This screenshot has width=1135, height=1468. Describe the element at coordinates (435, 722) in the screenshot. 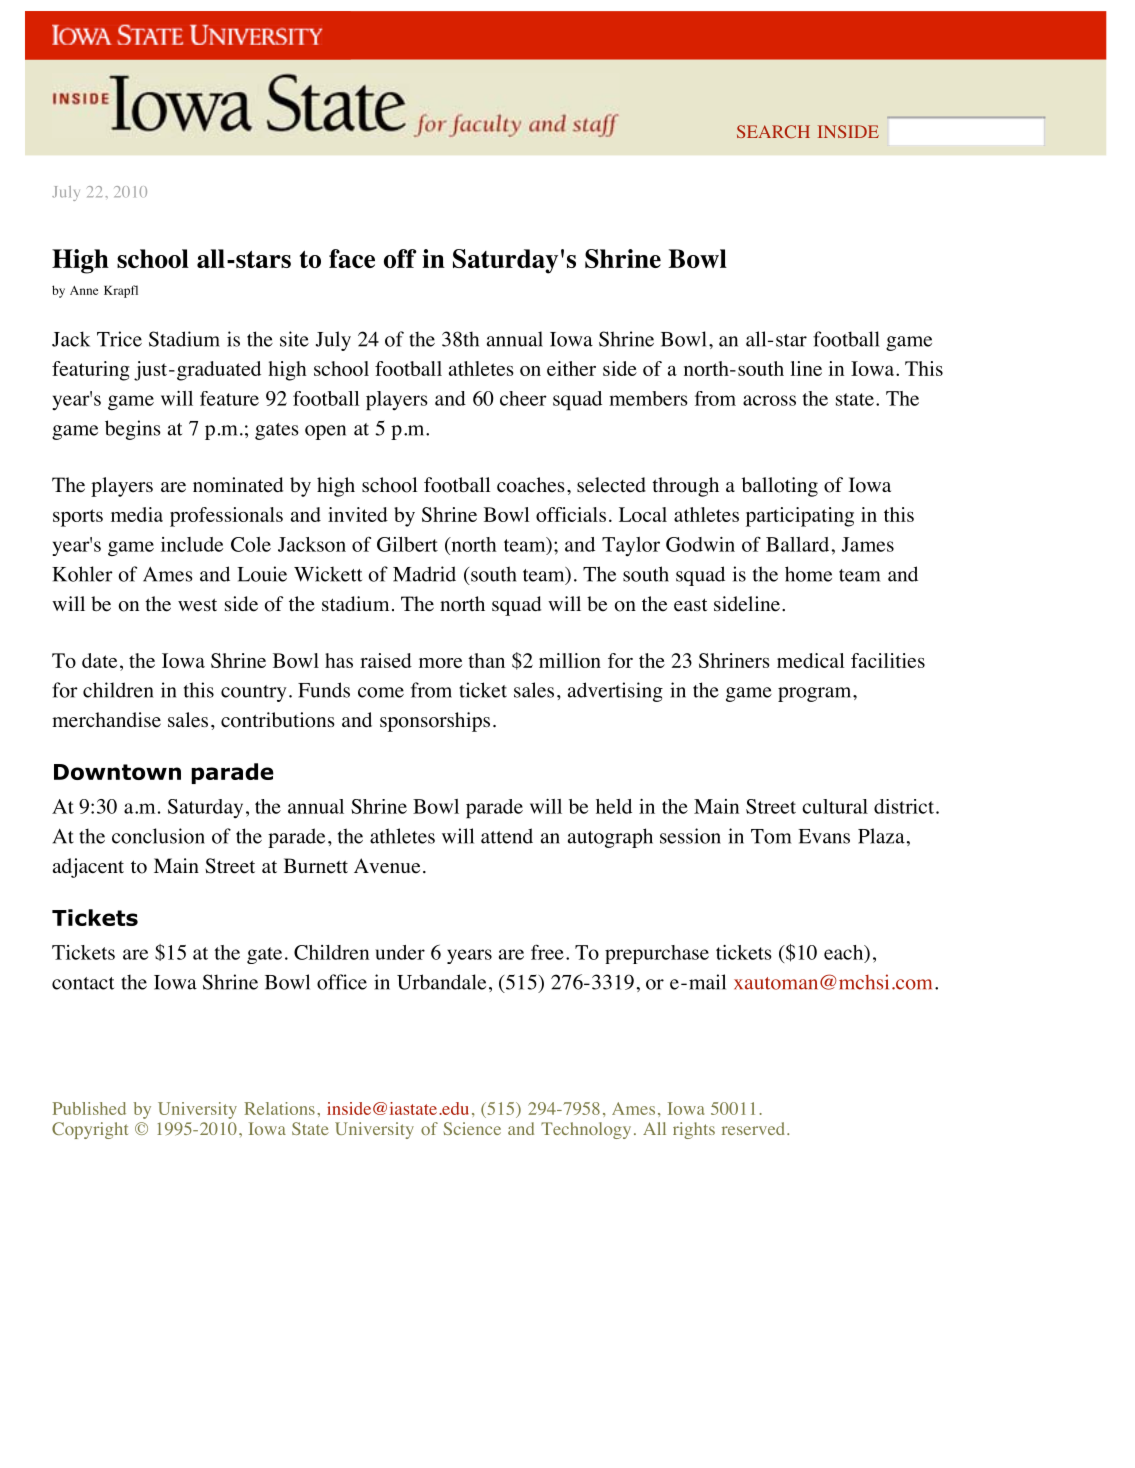

I see `sponsorships` at that location.
